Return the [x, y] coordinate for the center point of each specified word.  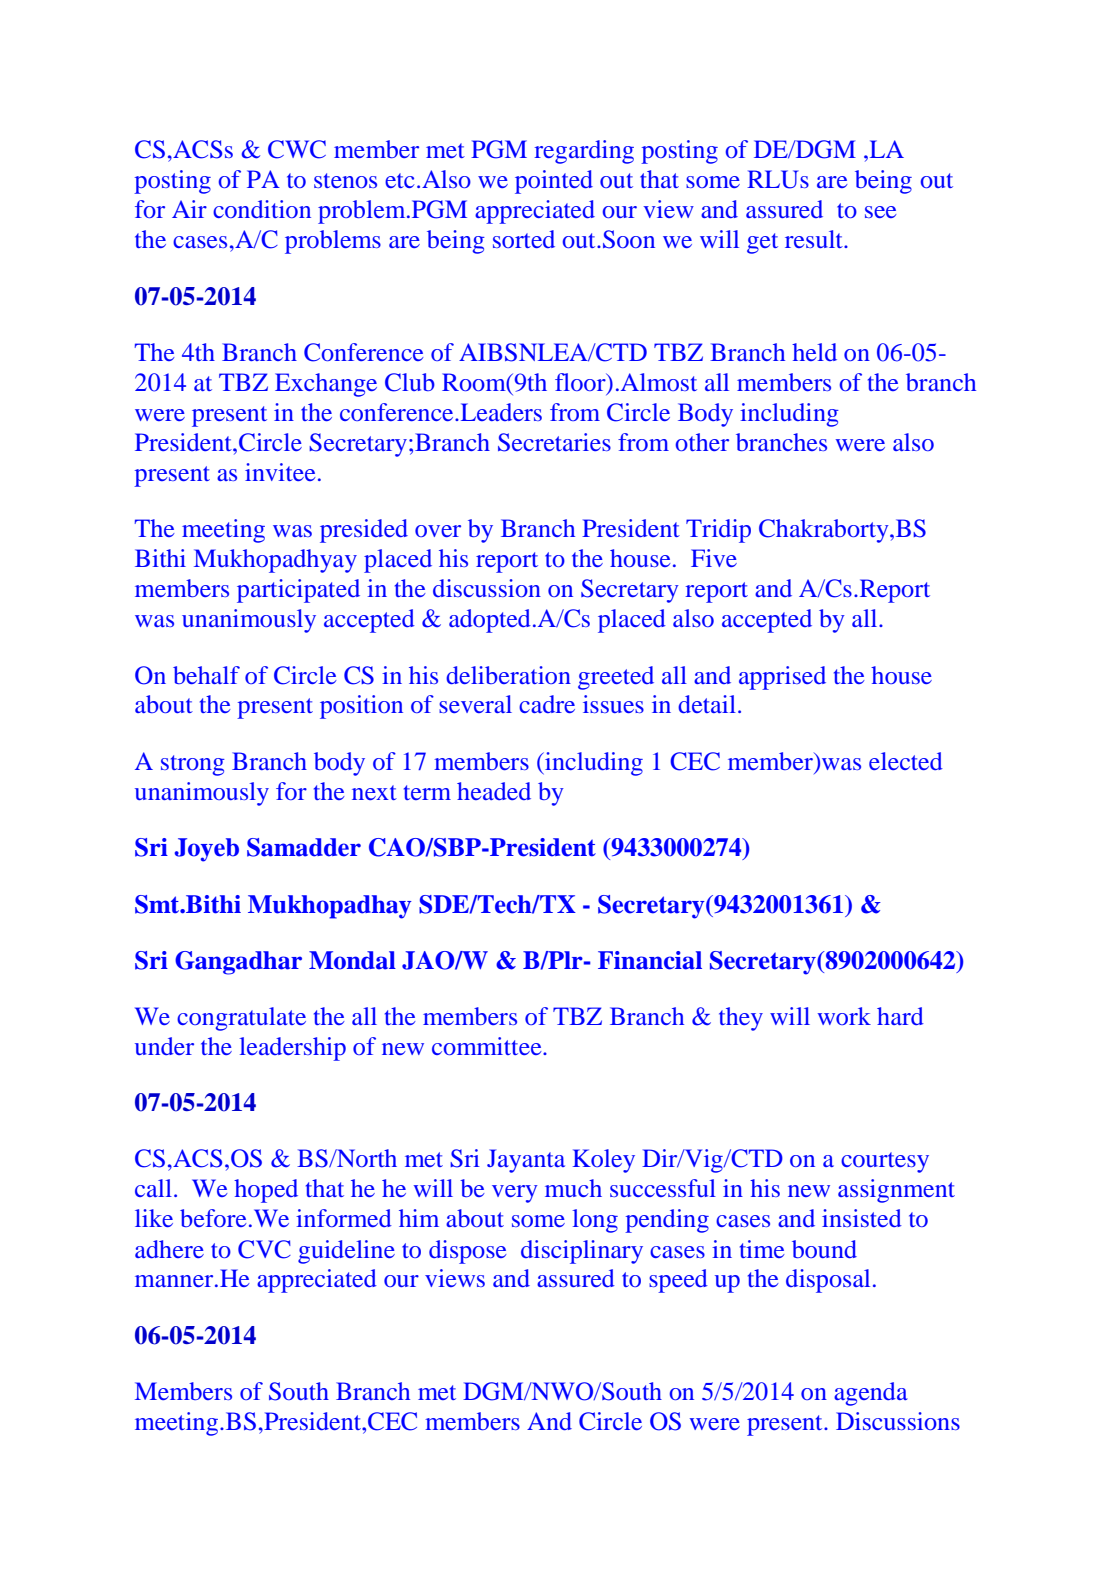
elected [906, 761]
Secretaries [554, 442]
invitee [280, 472]
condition [262, 209]
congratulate [241, 1019]
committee [488, 1046]
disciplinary [582, 1252]
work [844, 1016]
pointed [554, 182]
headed [494, 791]
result [815, 239]
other [702, 442]
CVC [264, 1249]
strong [193, 765]
